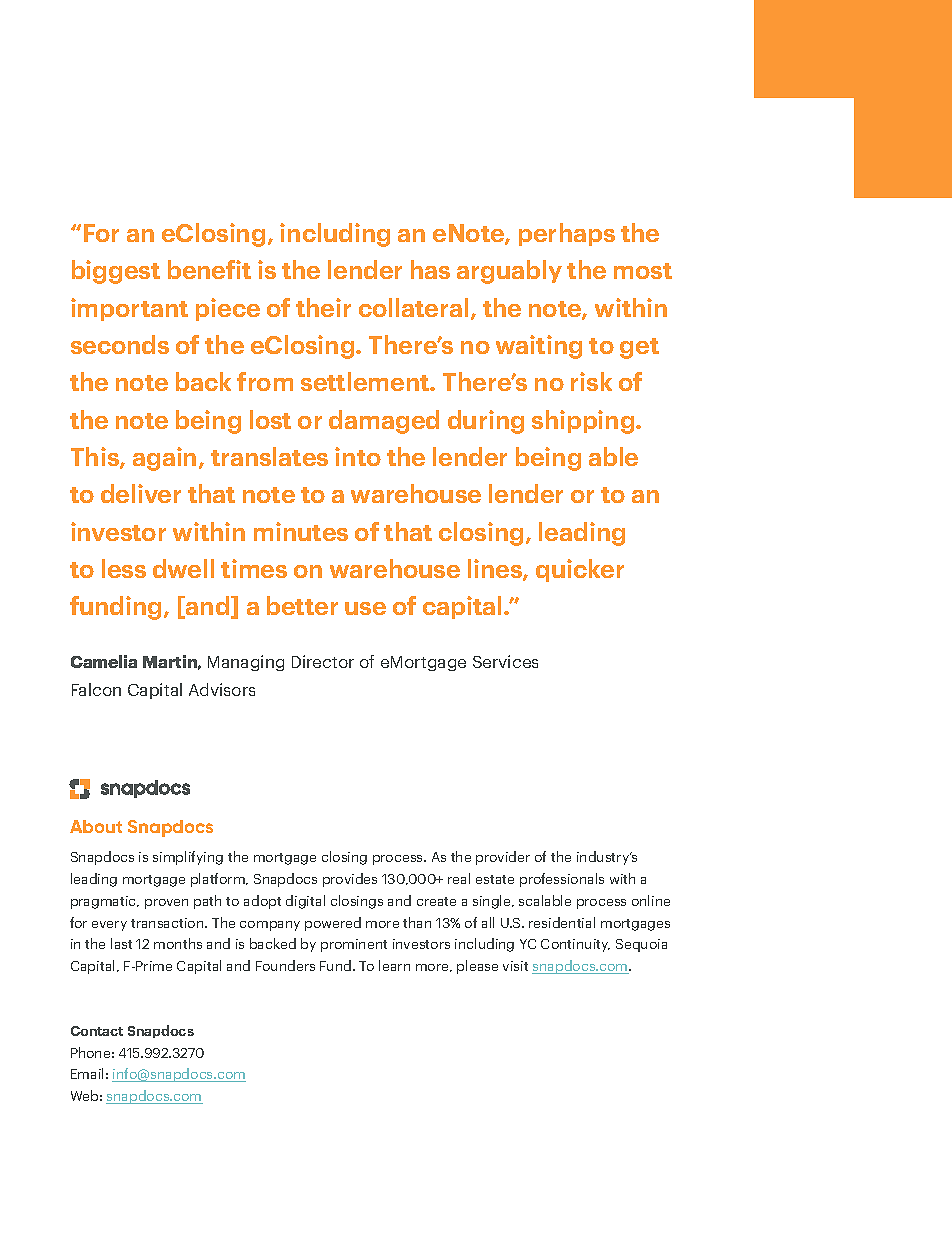 The width and height of the screenshot is (952, 1233). Describe the element at coordinates (97, 1031) in the screenshot. I see `Contact` at that location.
